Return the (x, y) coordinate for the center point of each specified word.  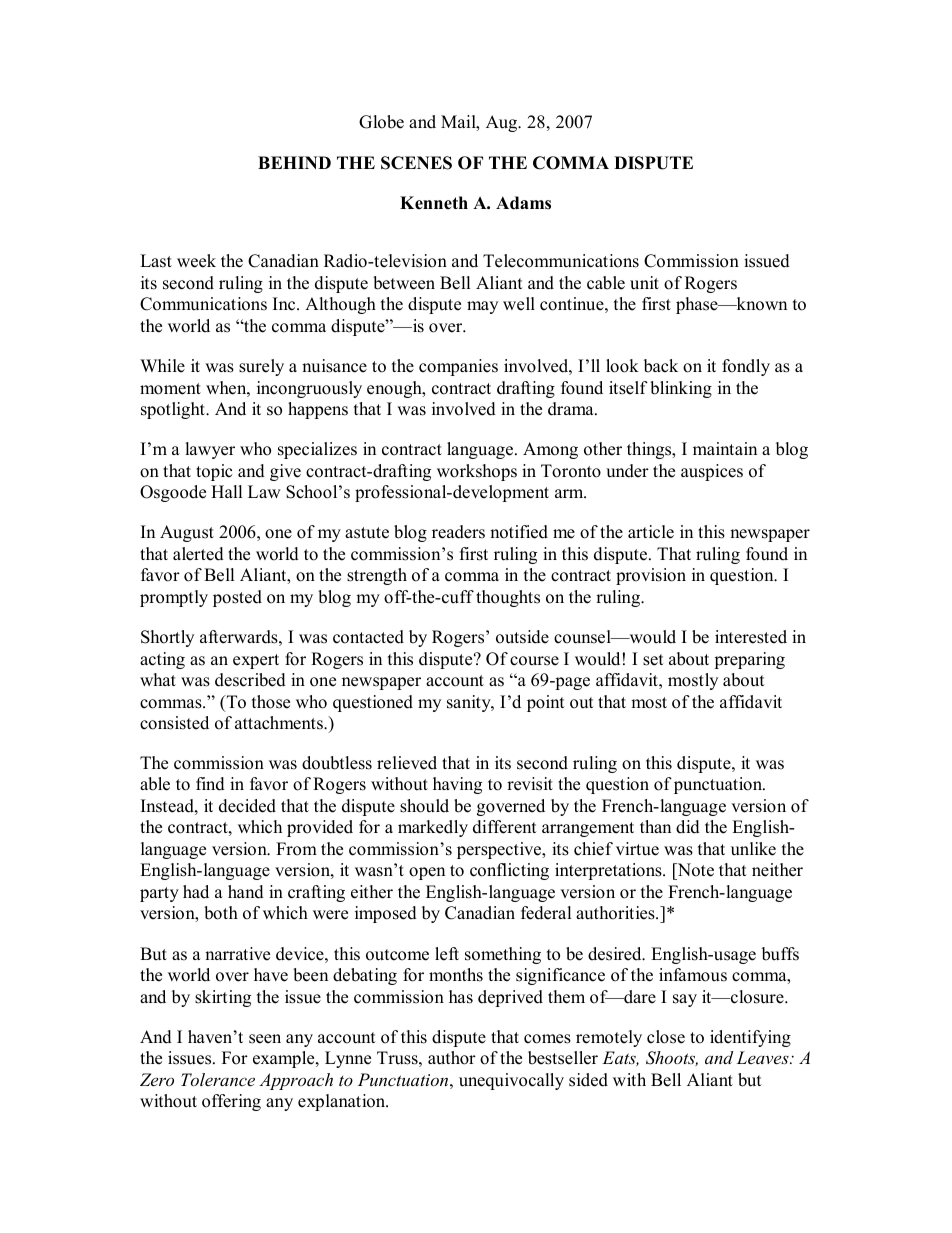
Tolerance (218, 1079)
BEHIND (294, 162)
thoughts (508, 598)
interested (751, 637)
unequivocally (511, 1081)
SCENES (416, 163)
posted (237, 598)
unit (644, 283)
